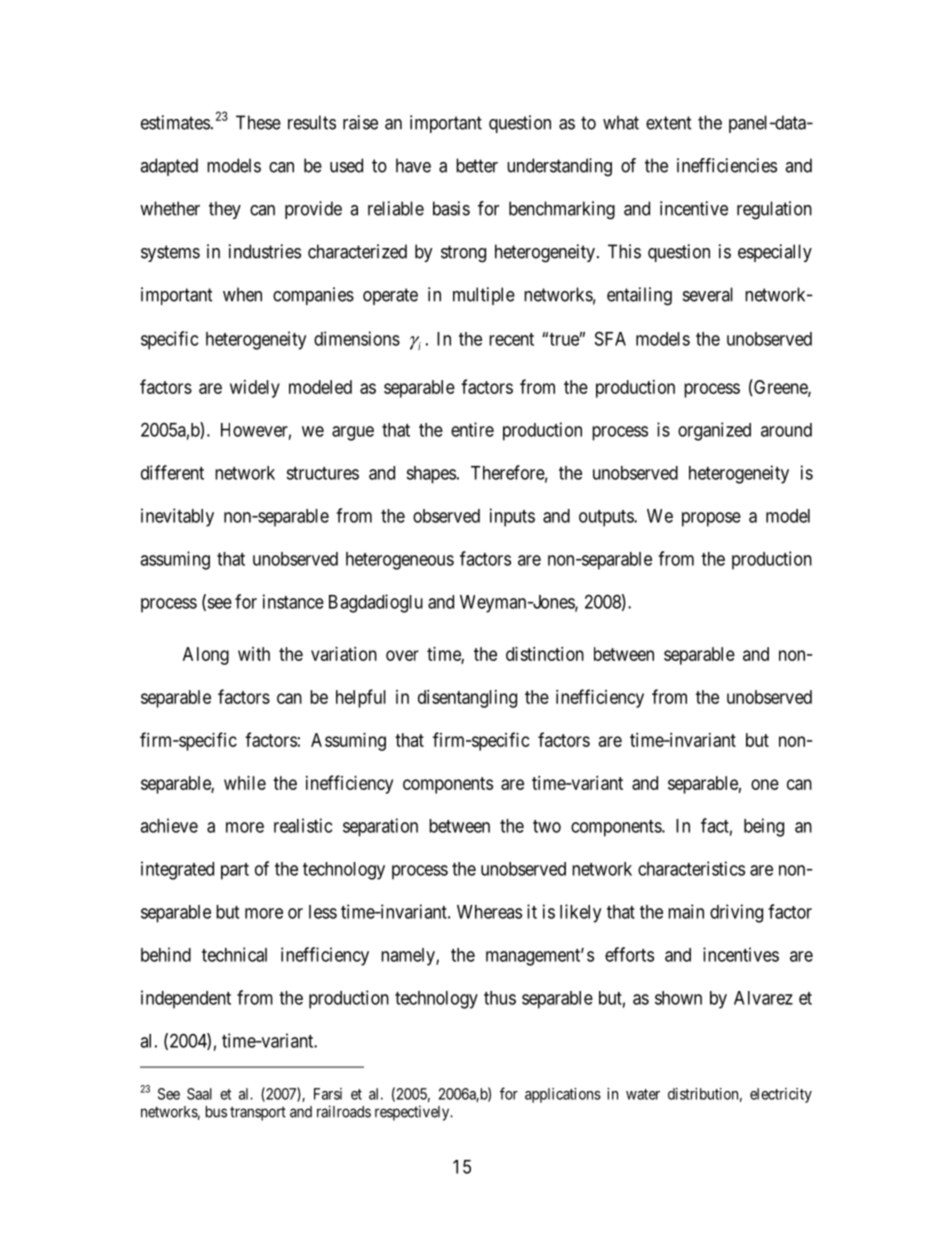 The width and height of the screenshot is (952, 1233). Describe the element at coordinates (563, 1095) in the screenshot. I see `applications` at that location.
